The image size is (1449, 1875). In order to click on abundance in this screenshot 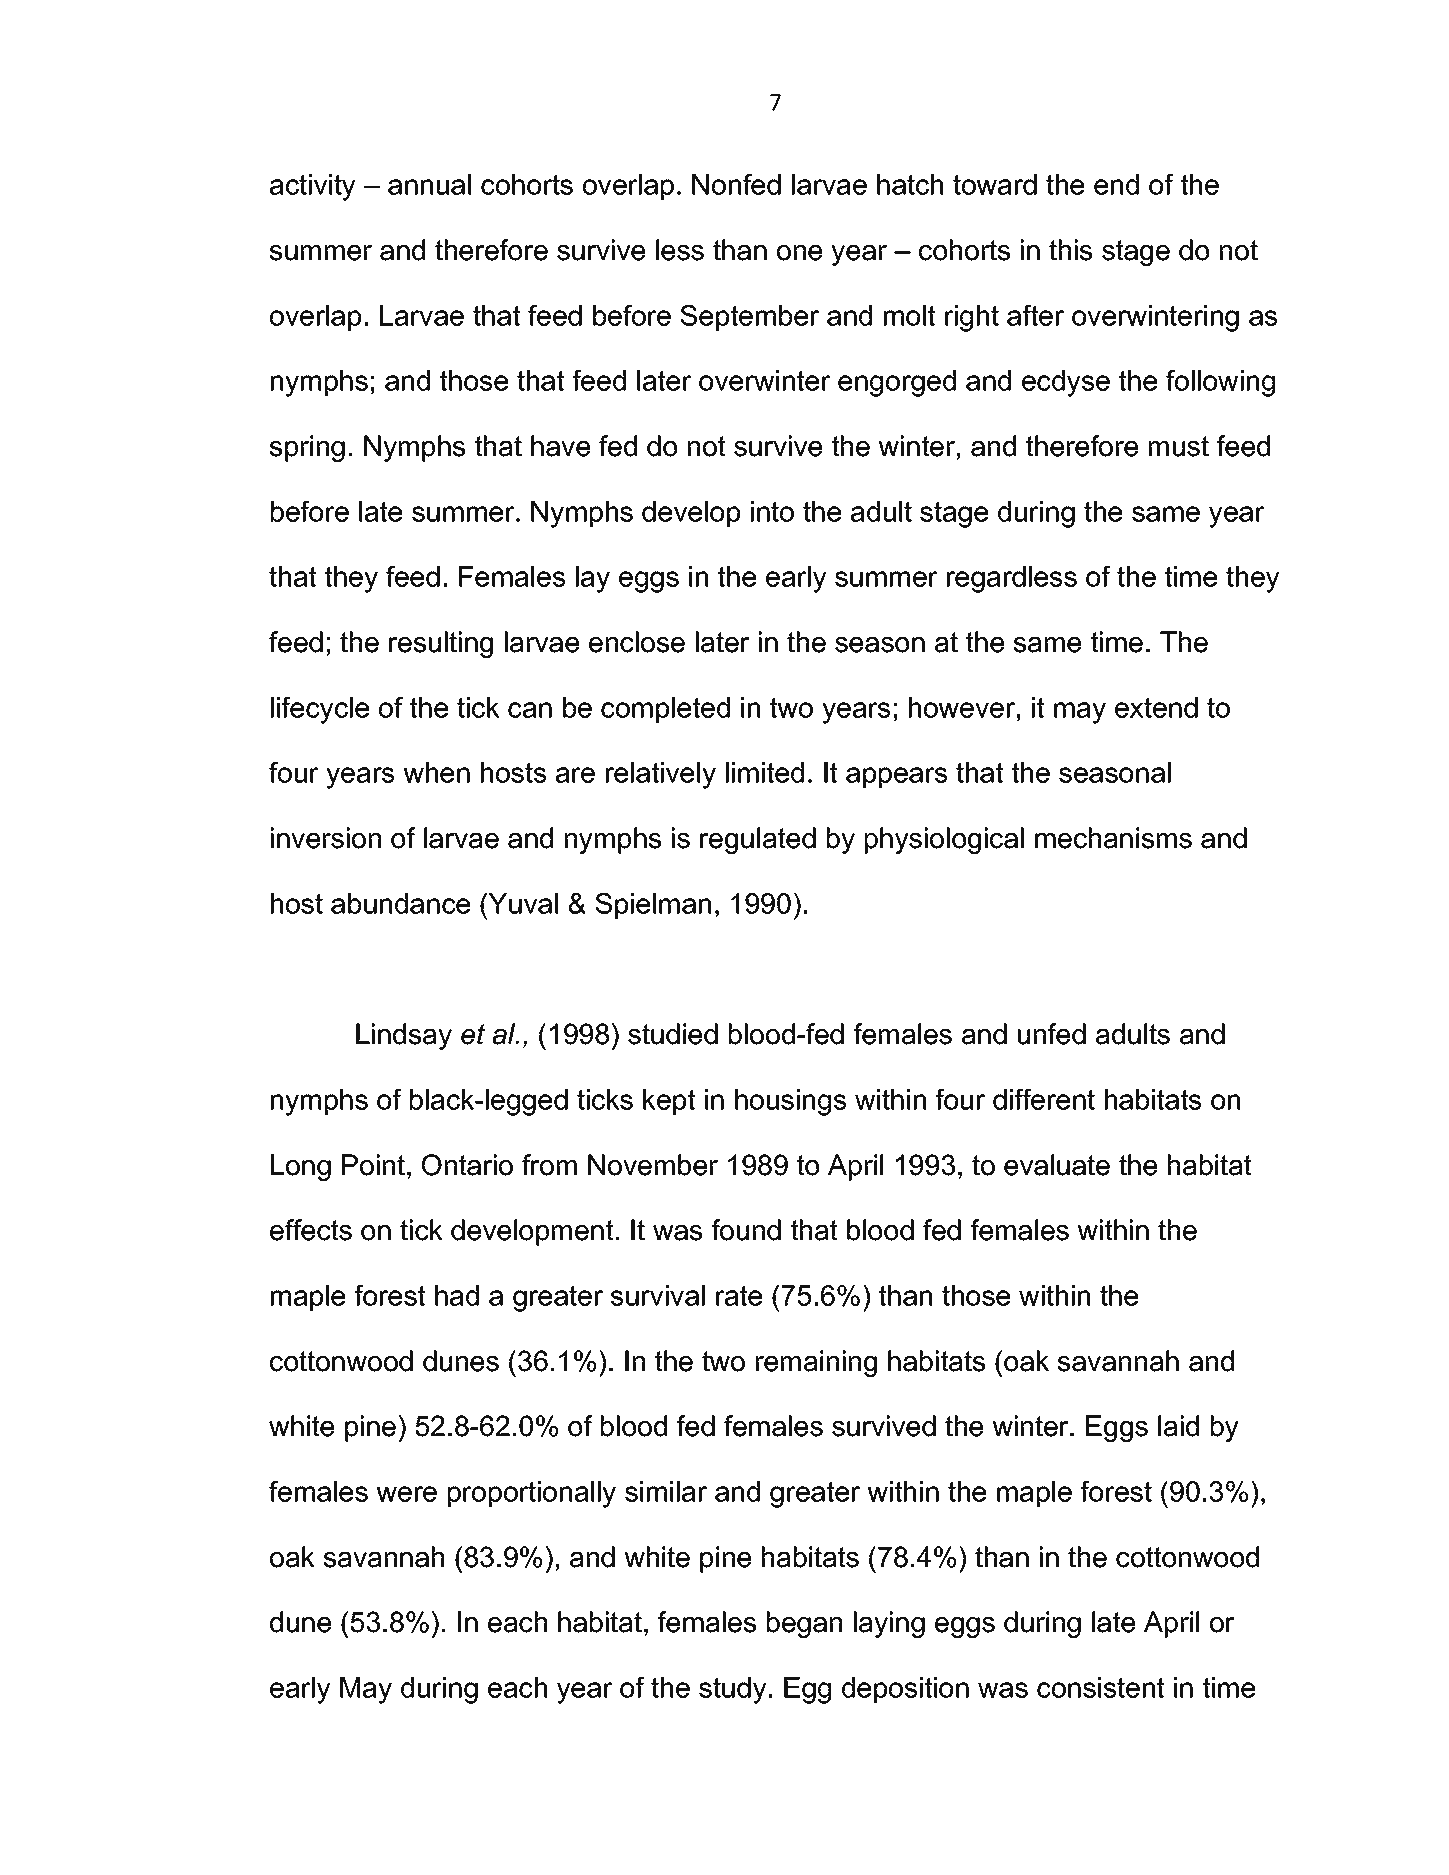, I will do `click(400, 903)`.
